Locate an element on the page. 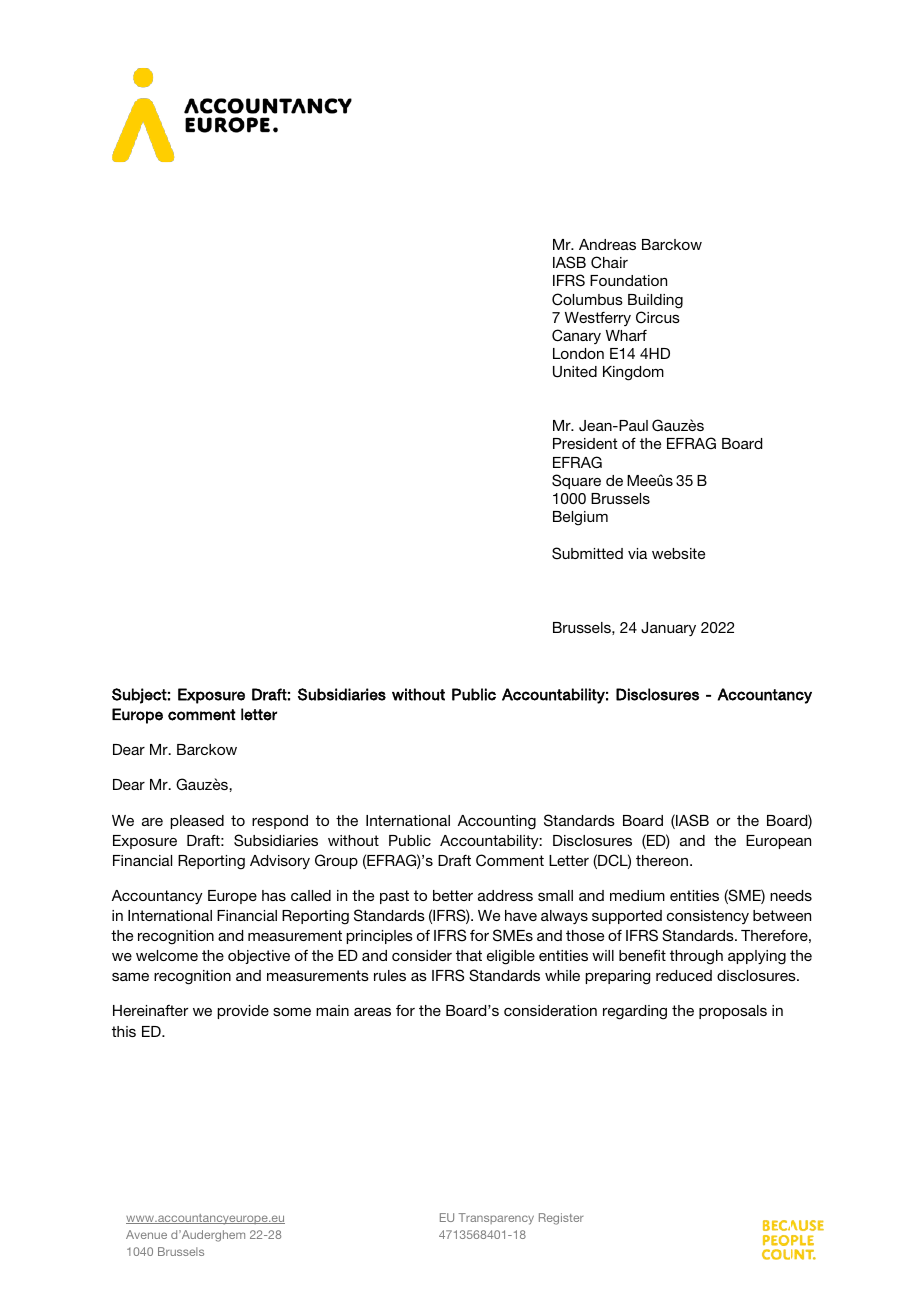  pleased is located at coordinates (197, 822).
